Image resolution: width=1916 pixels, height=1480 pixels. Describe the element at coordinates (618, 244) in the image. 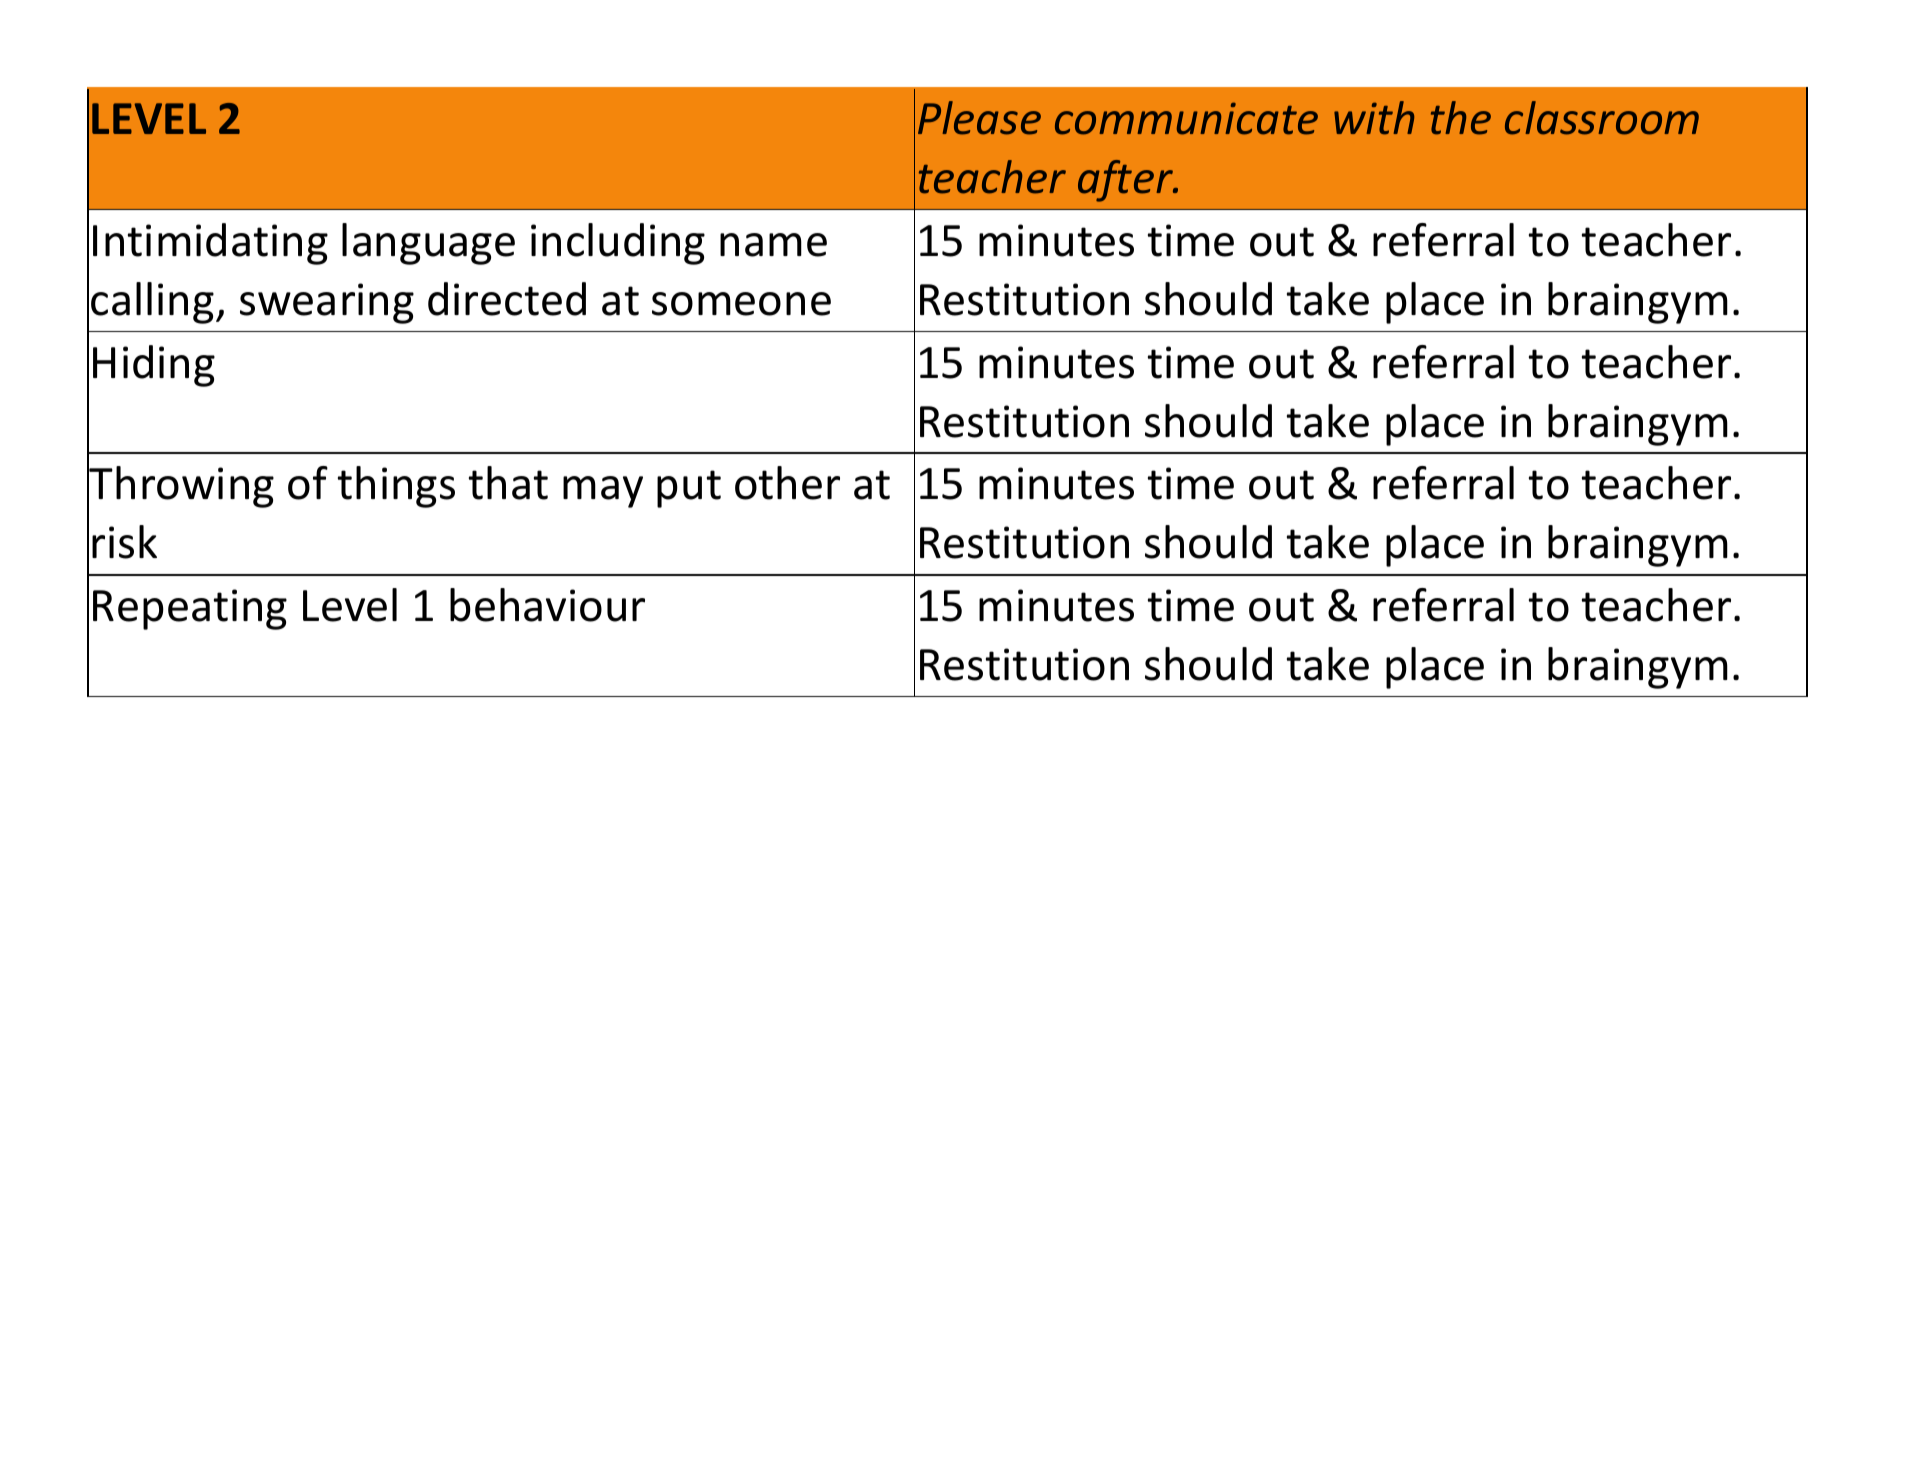

I see `including` at that location.
